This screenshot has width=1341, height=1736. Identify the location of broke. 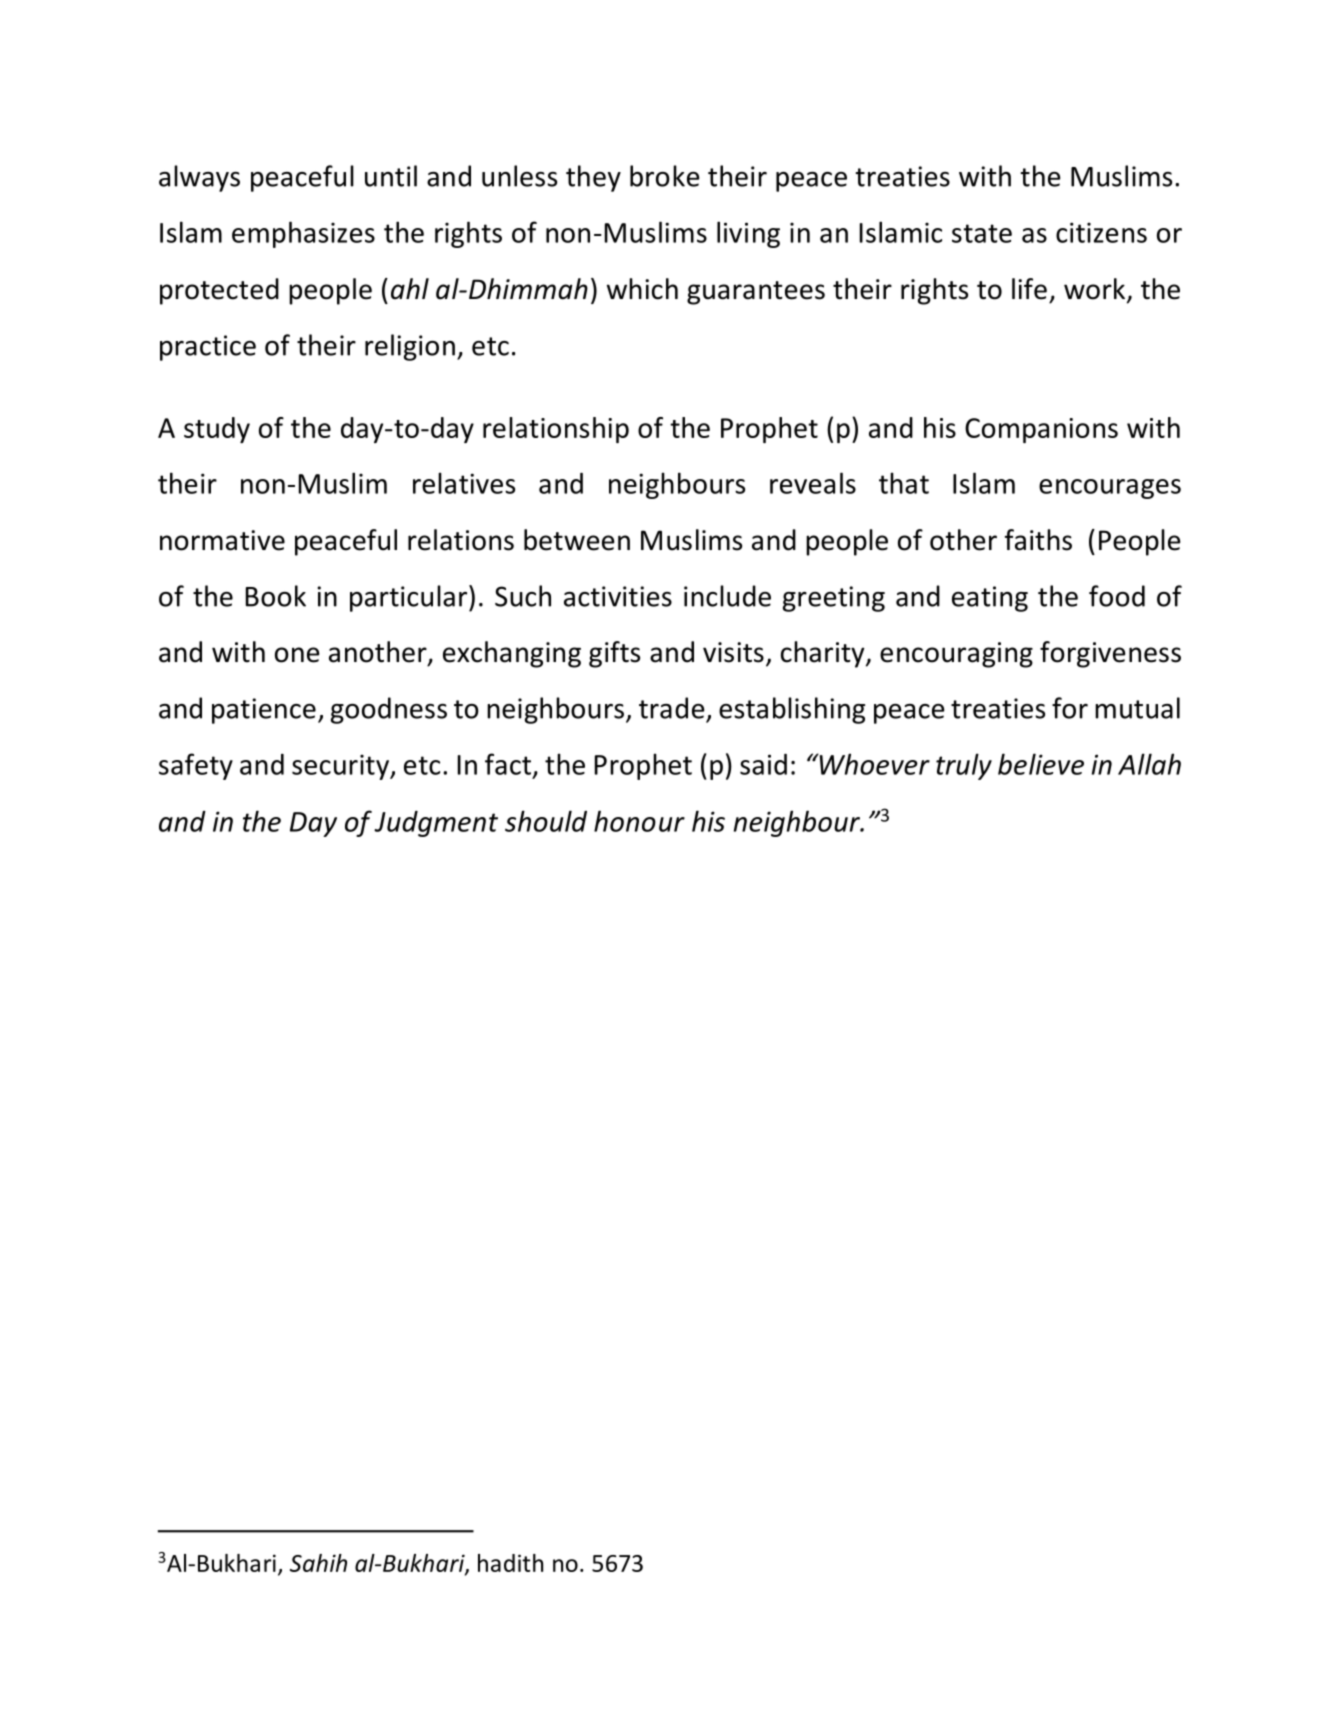
(665, 176).
